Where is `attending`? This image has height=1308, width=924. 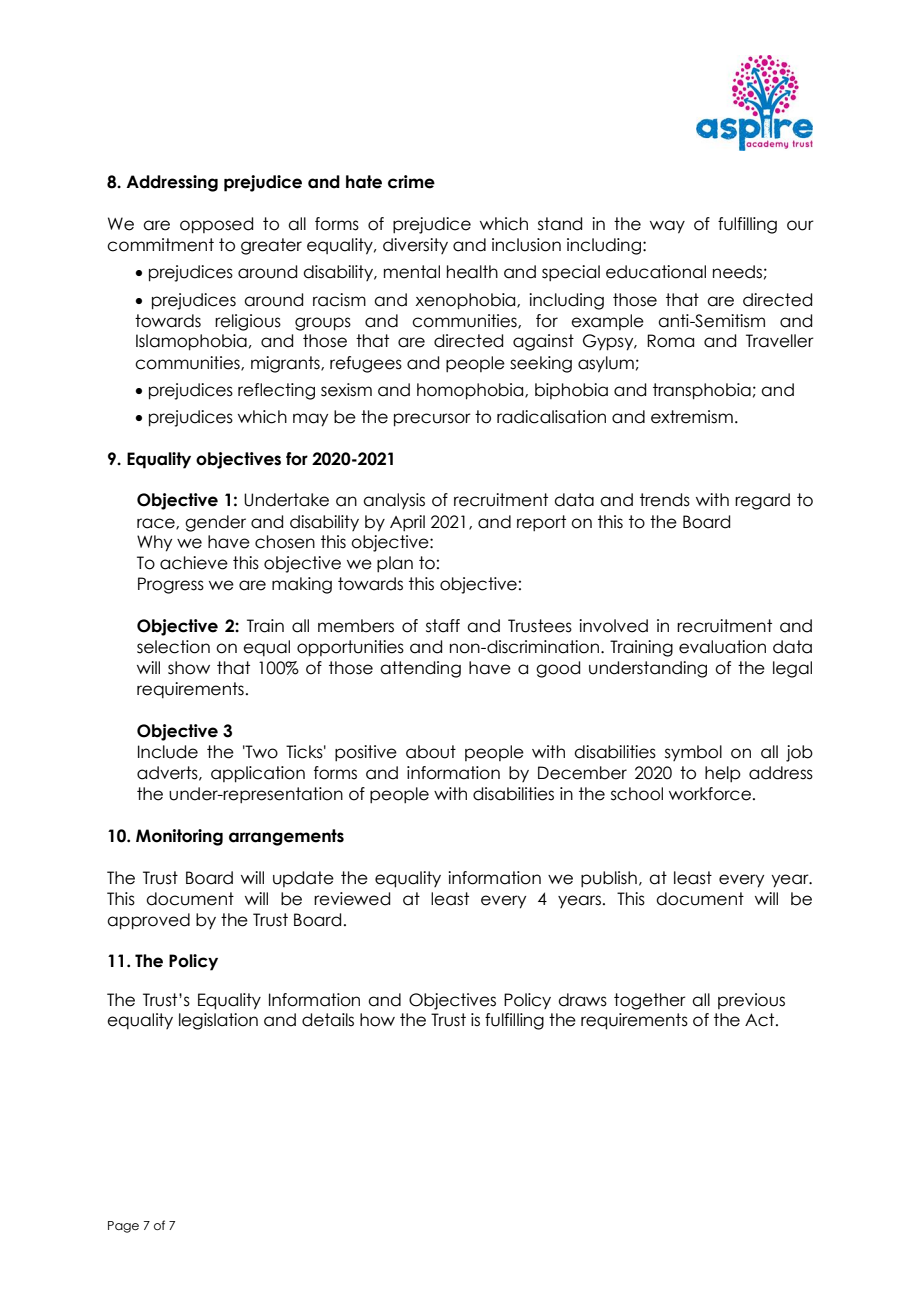 attending is located at coordinates (420, 669).
